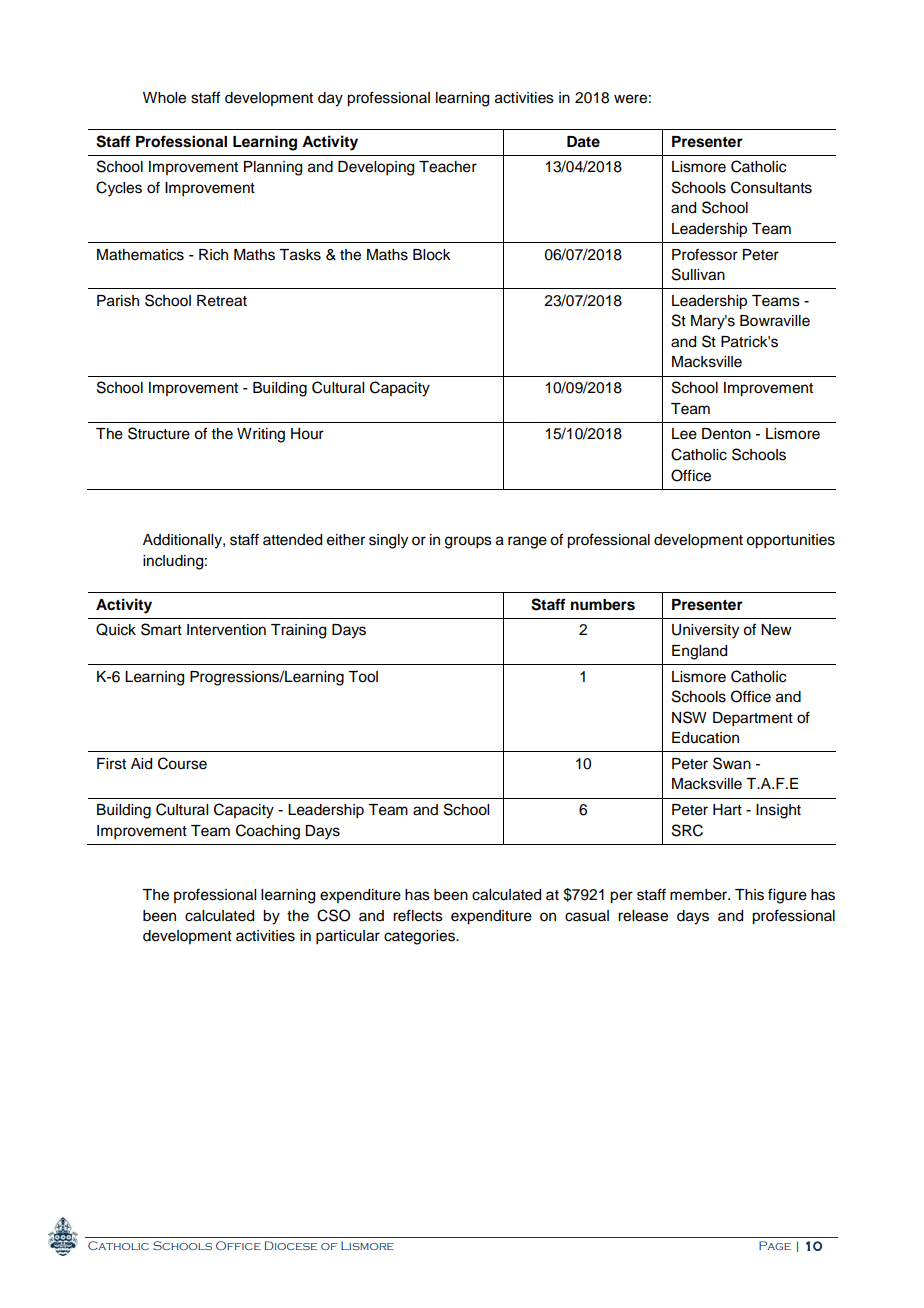 Image resolution: width=924 pixels, height=1308 pixels. I want to click on Whole, so click(164, 98).
